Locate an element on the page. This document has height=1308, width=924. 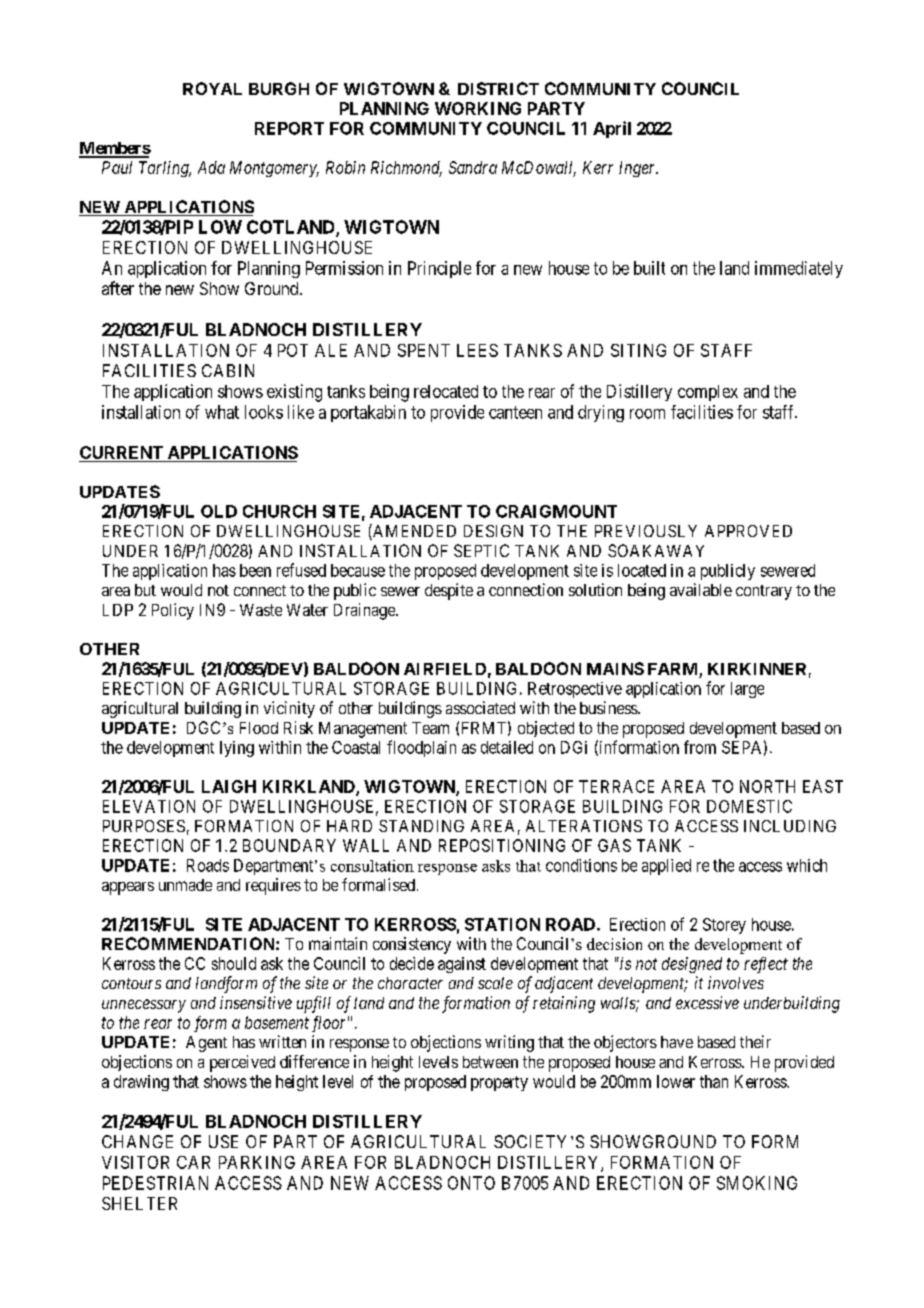
complex is located at coordinates (708, 393).
